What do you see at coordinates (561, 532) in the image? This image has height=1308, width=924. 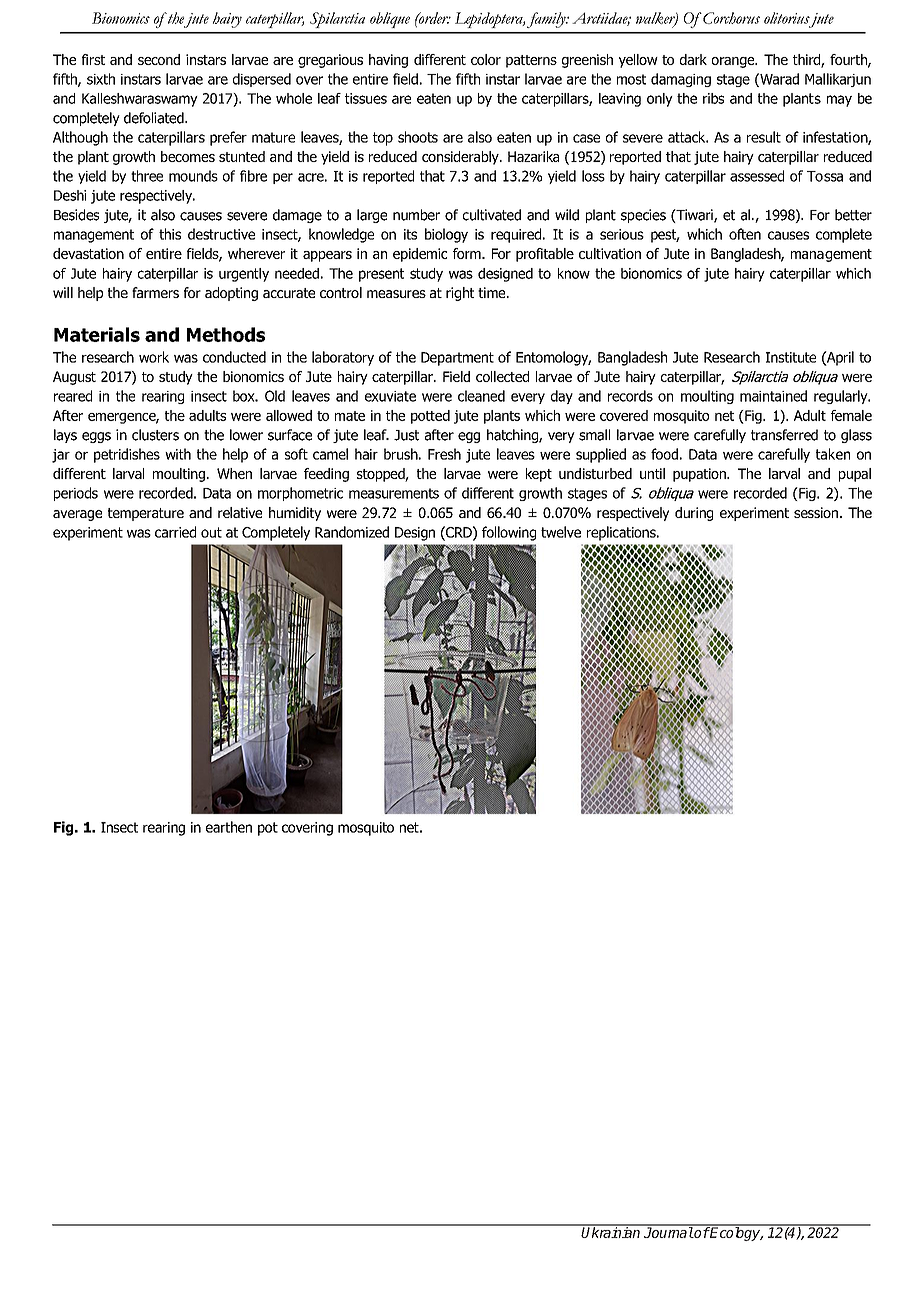 I see `twelve` at bounding box center [561, 532].
